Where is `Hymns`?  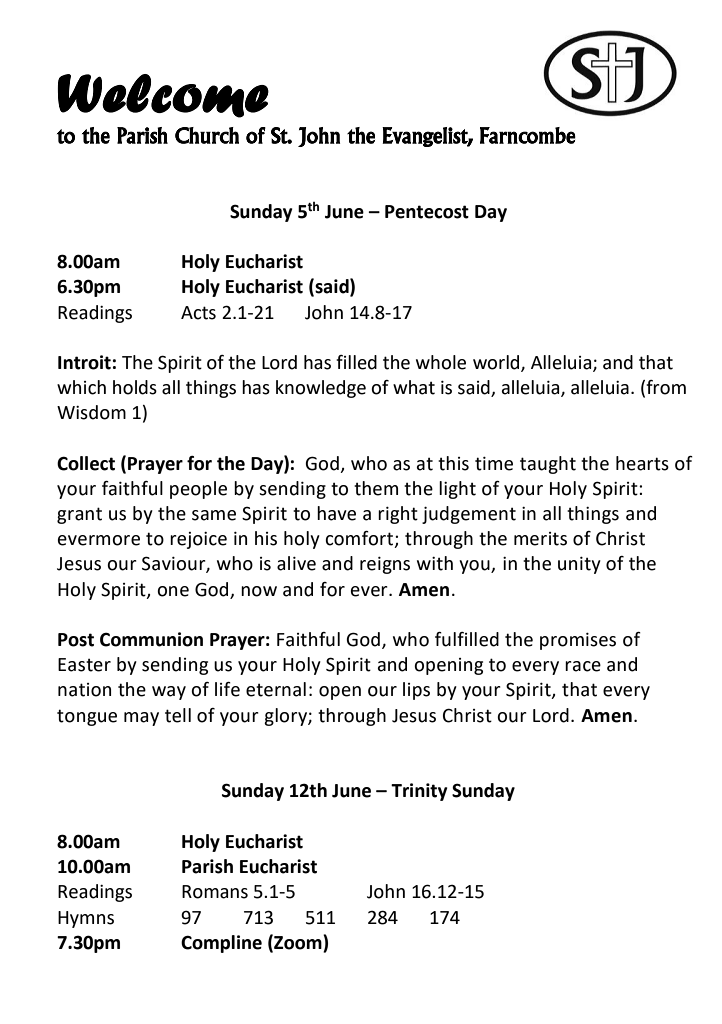 Hymns is located at coordinates (86, 919).
